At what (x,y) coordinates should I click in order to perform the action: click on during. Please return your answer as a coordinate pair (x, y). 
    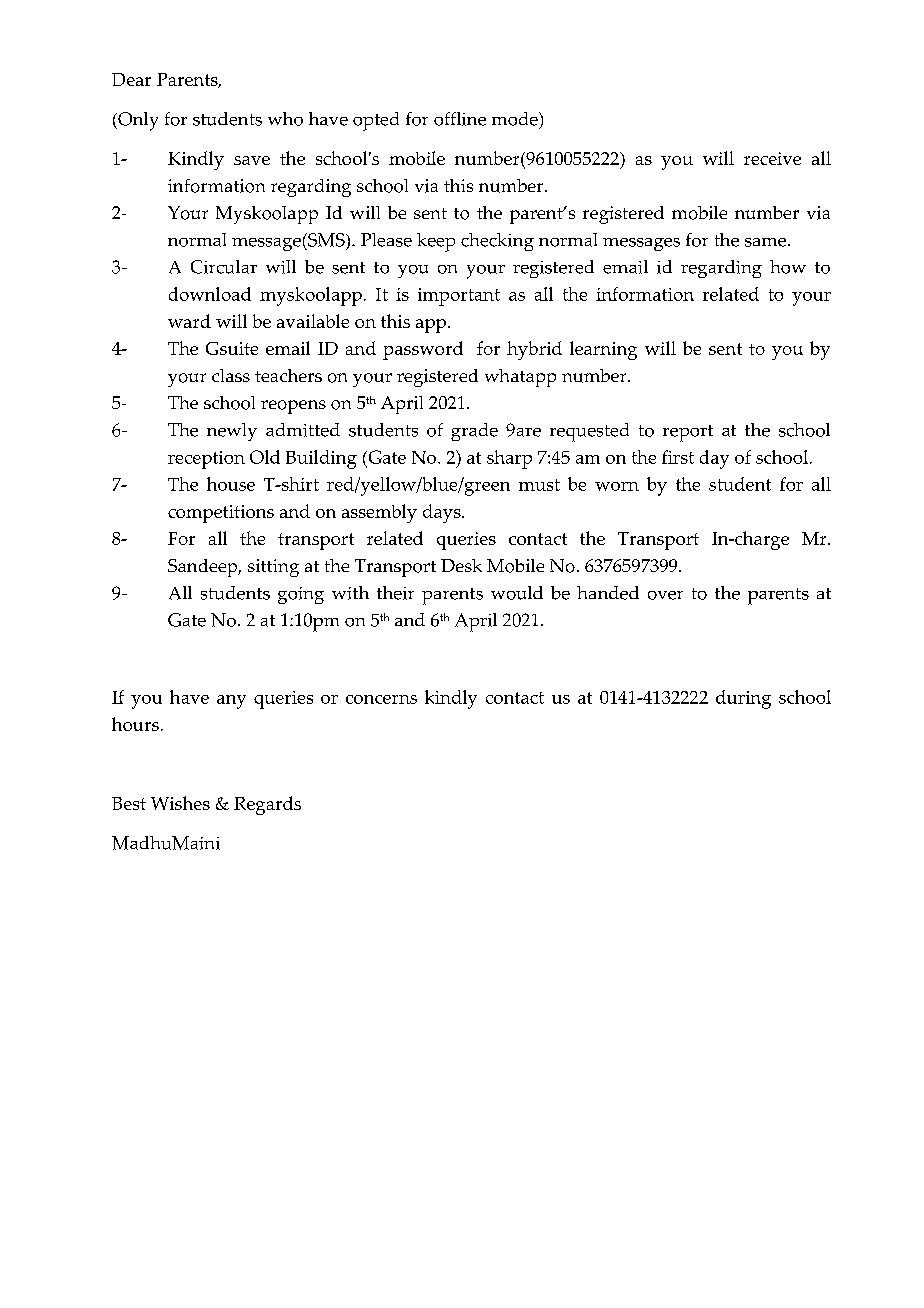
    Looking at the image, I should click on (743, 699).
